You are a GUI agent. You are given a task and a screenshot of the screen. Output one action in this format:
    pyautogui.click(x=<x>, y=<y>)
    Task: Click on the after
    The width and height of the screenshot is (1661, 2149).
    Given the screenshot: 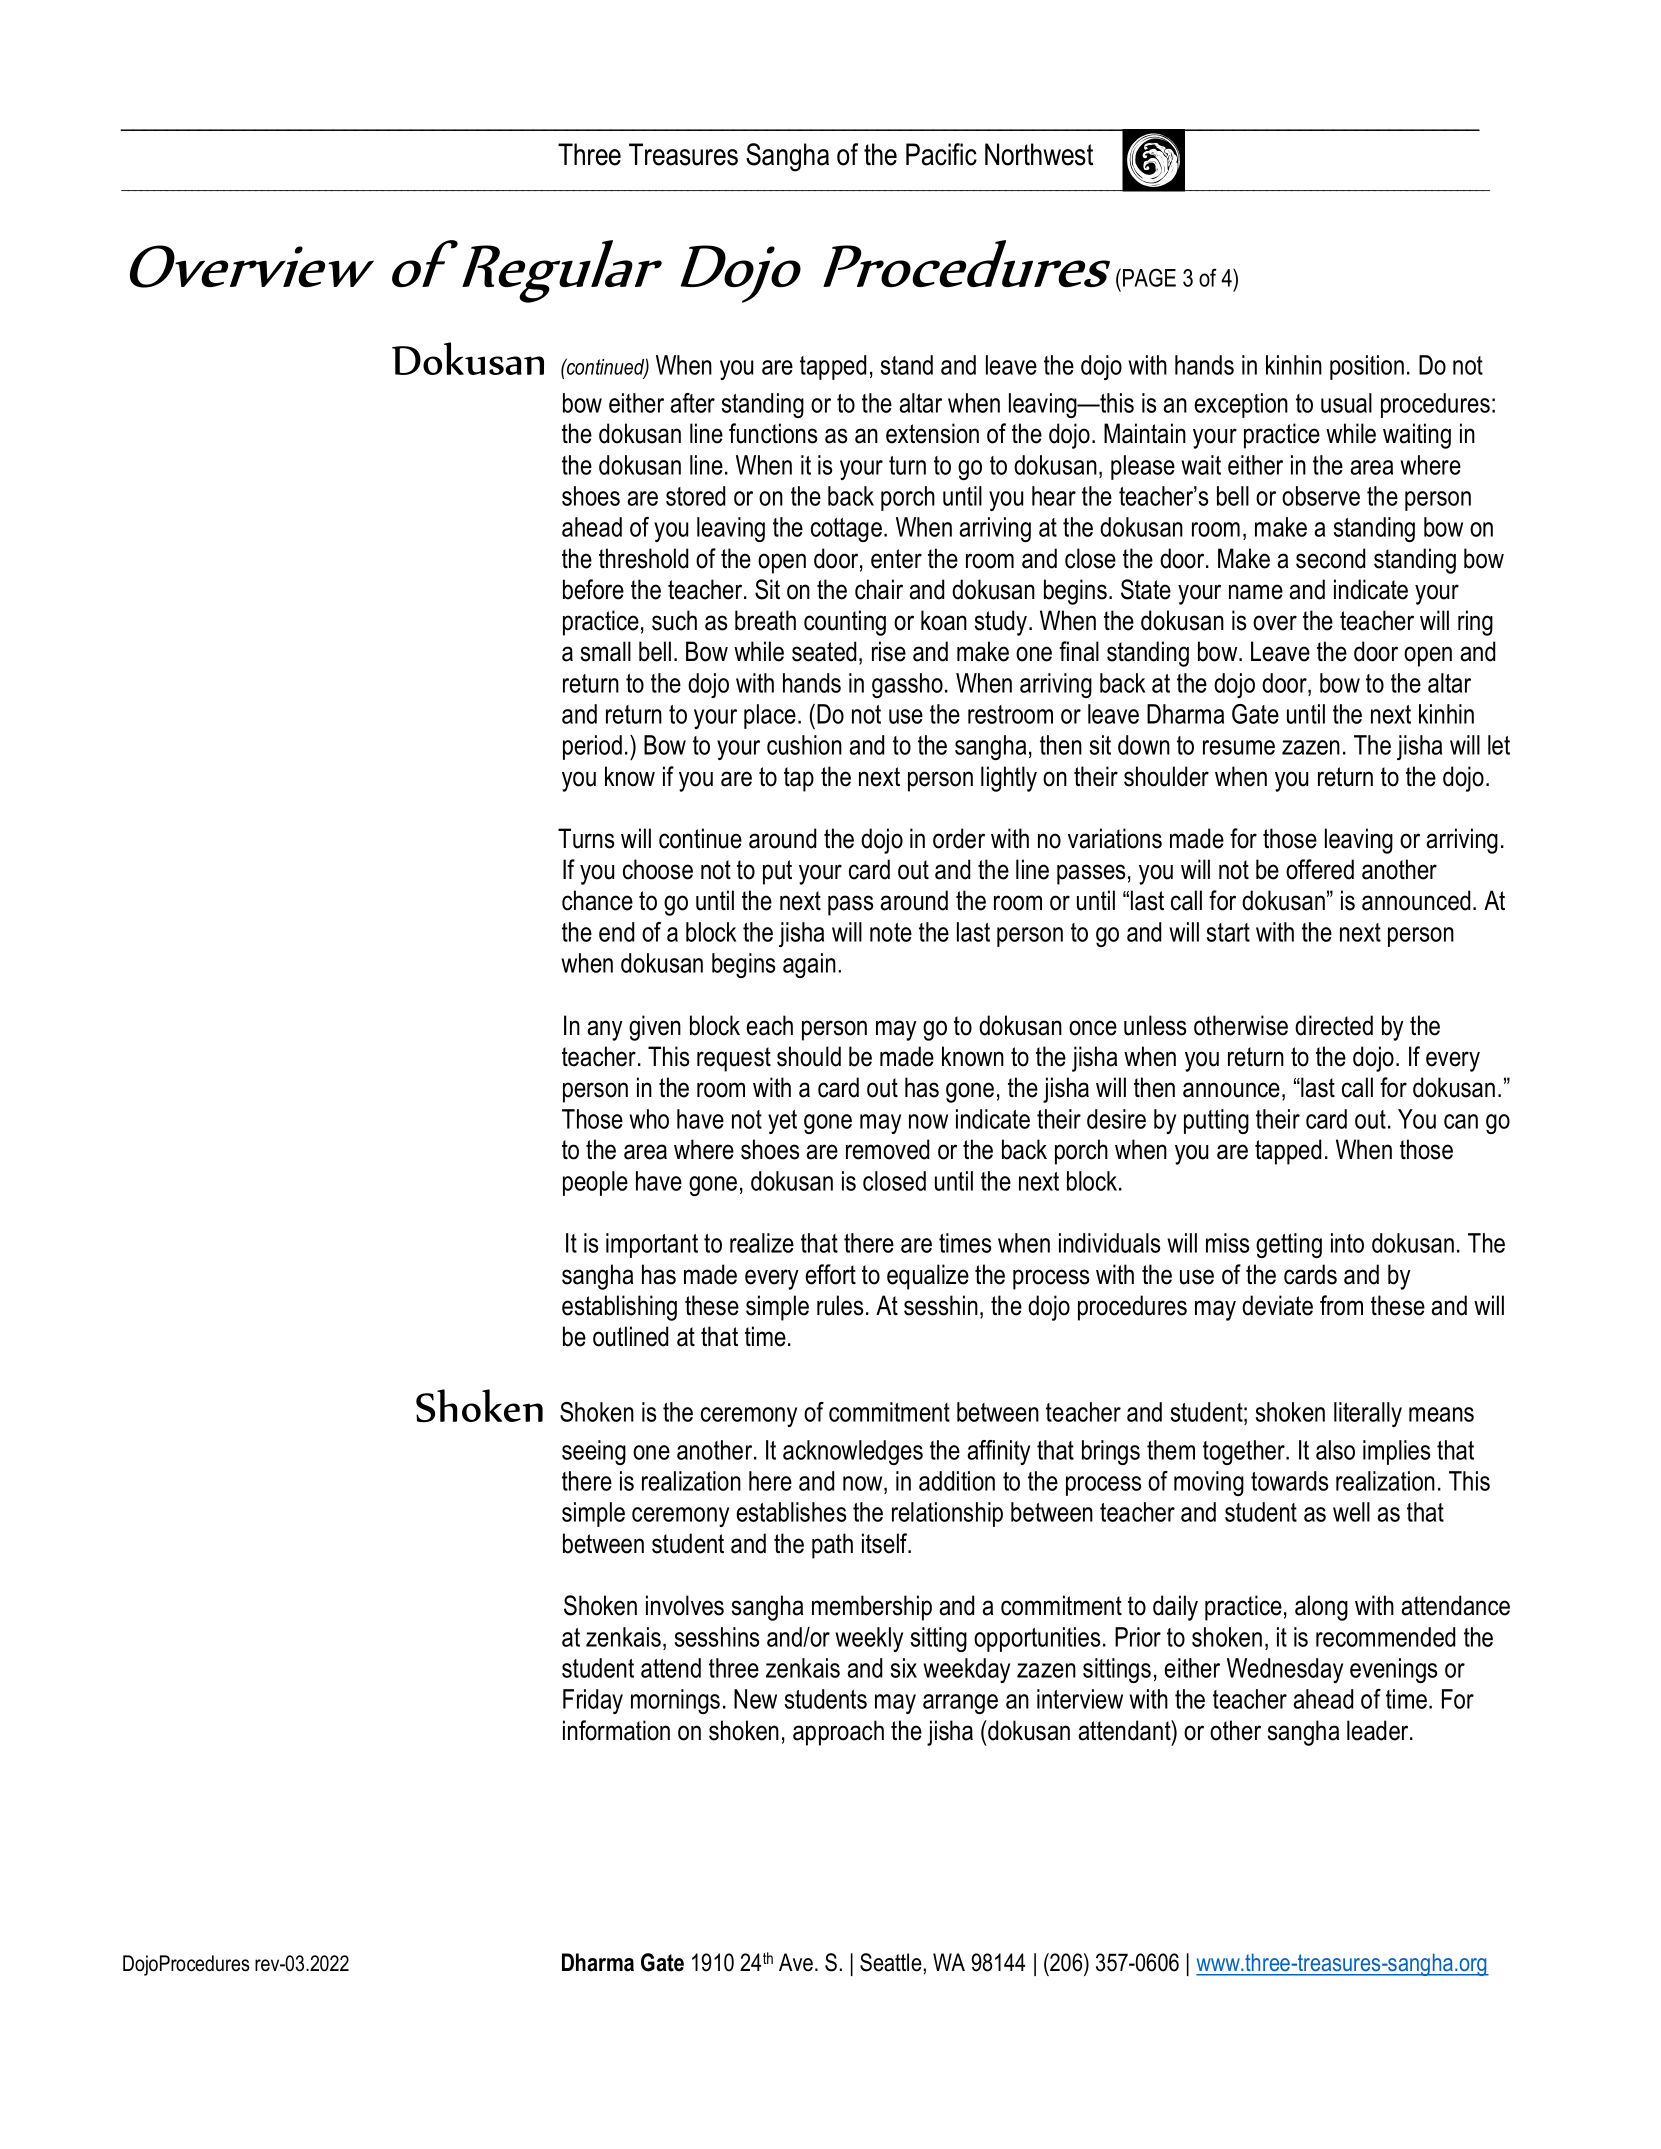 What is the action you would take?
    pyautogui.click(x=692, y=403)
